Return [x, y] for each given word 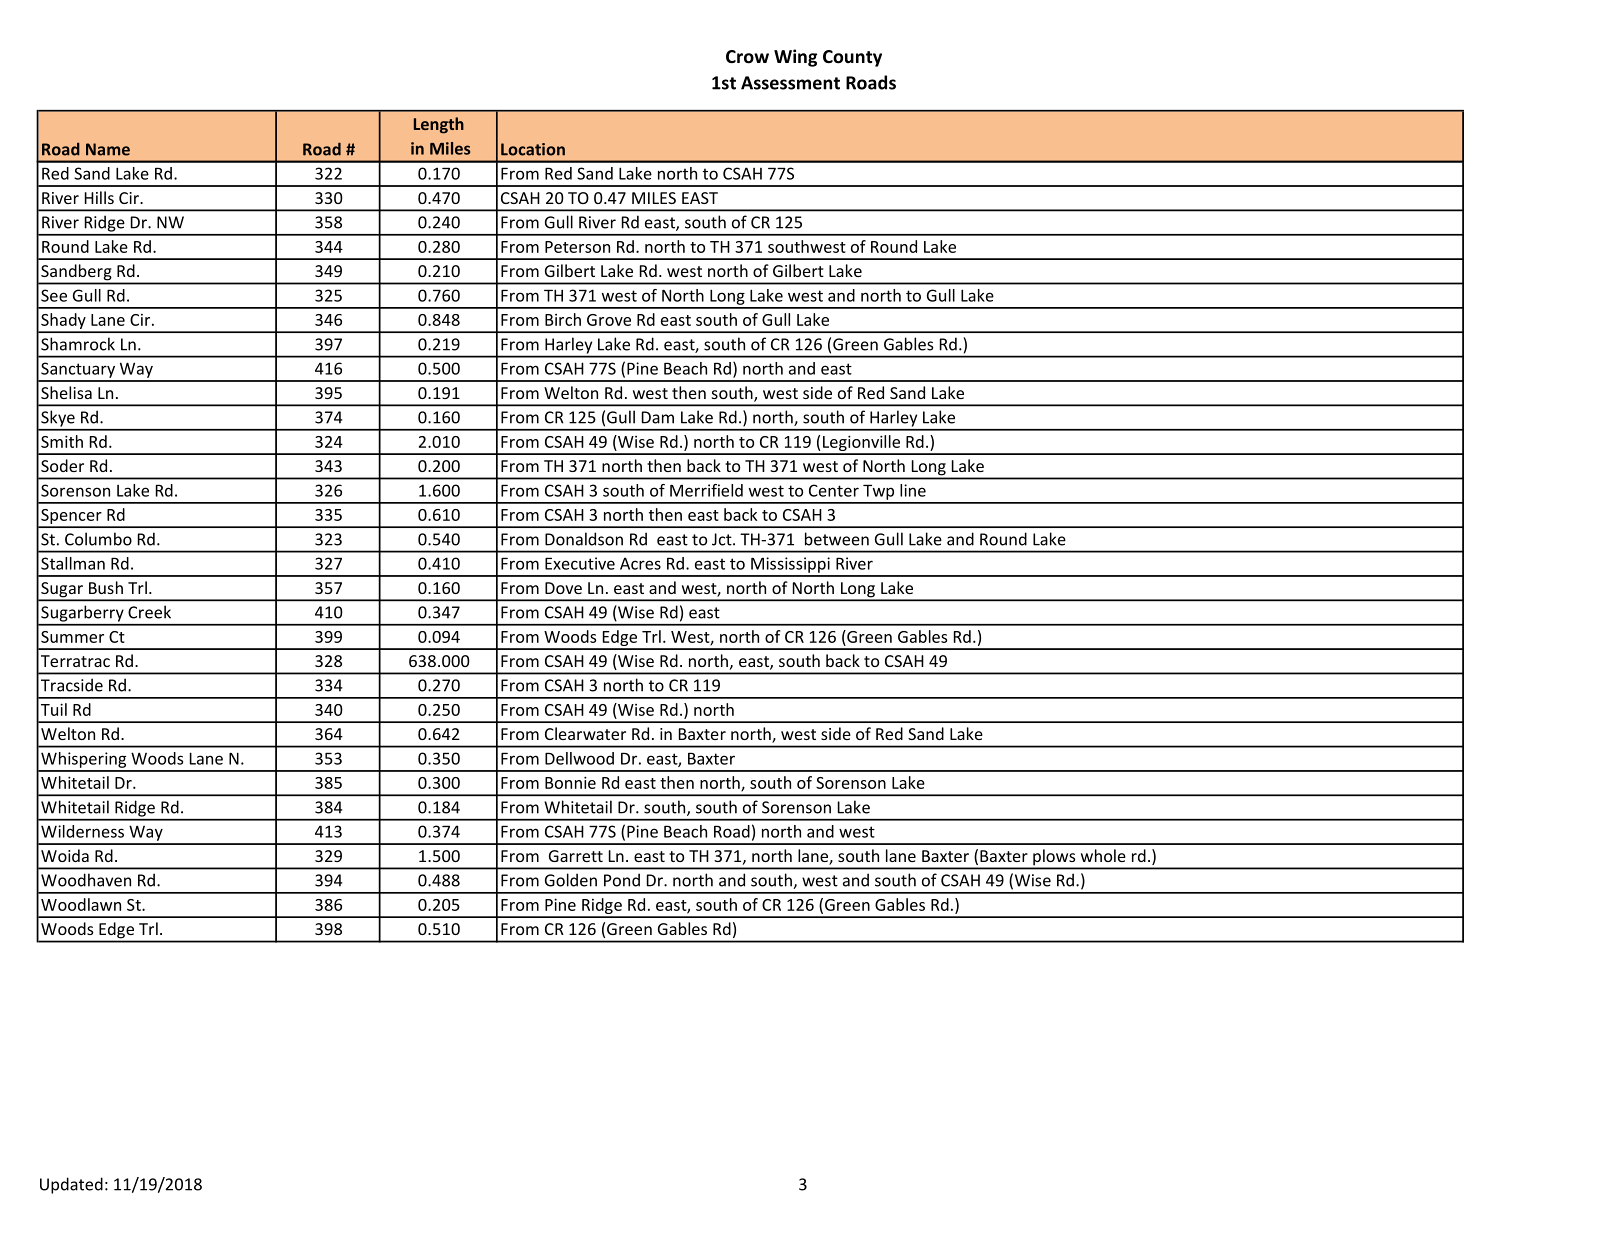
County [852, 58]
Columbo [98, 539]
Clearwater [585, 733]
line [913, 490]
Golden [571, 880]
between [837, 539]
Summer [72, 637]
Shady [63, 322]
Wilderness [82, 831]
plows [1054, 858]
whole [1103, 855]
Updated [71, 1185]
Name [108, 149]
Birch [563, 319]
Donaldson [584, 539]
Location [533, 149]
